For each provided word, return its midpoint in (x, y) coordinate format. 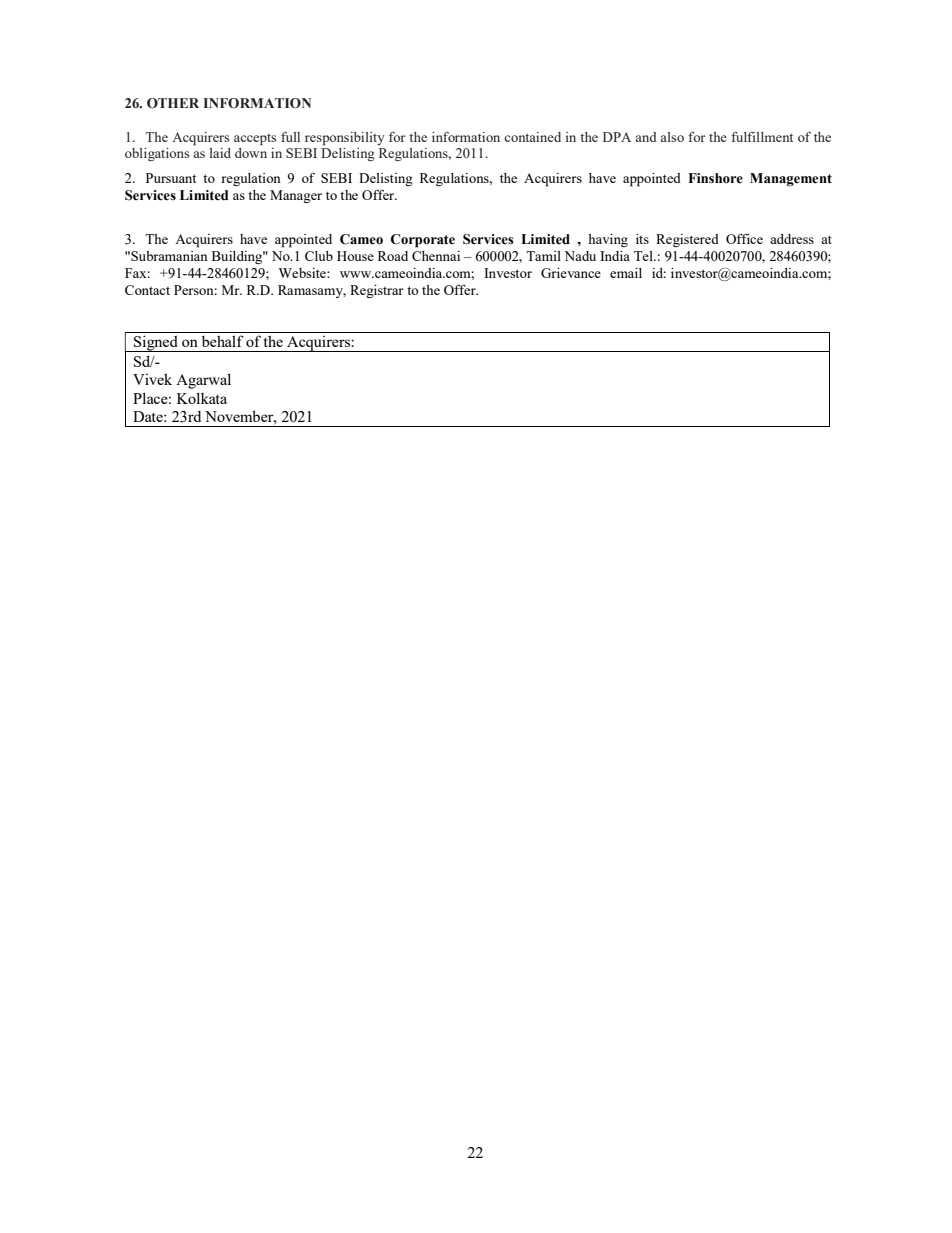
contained (532, 137)
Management (791, 179)
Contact (147, 290)
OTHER (173, 103)
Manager (296, 196)
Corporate (422, 241)
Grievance (571, 273)
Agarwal (203, 381)
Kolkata (202, 398)
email (626, 273)
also (672, 137)
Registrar (377, 291)
